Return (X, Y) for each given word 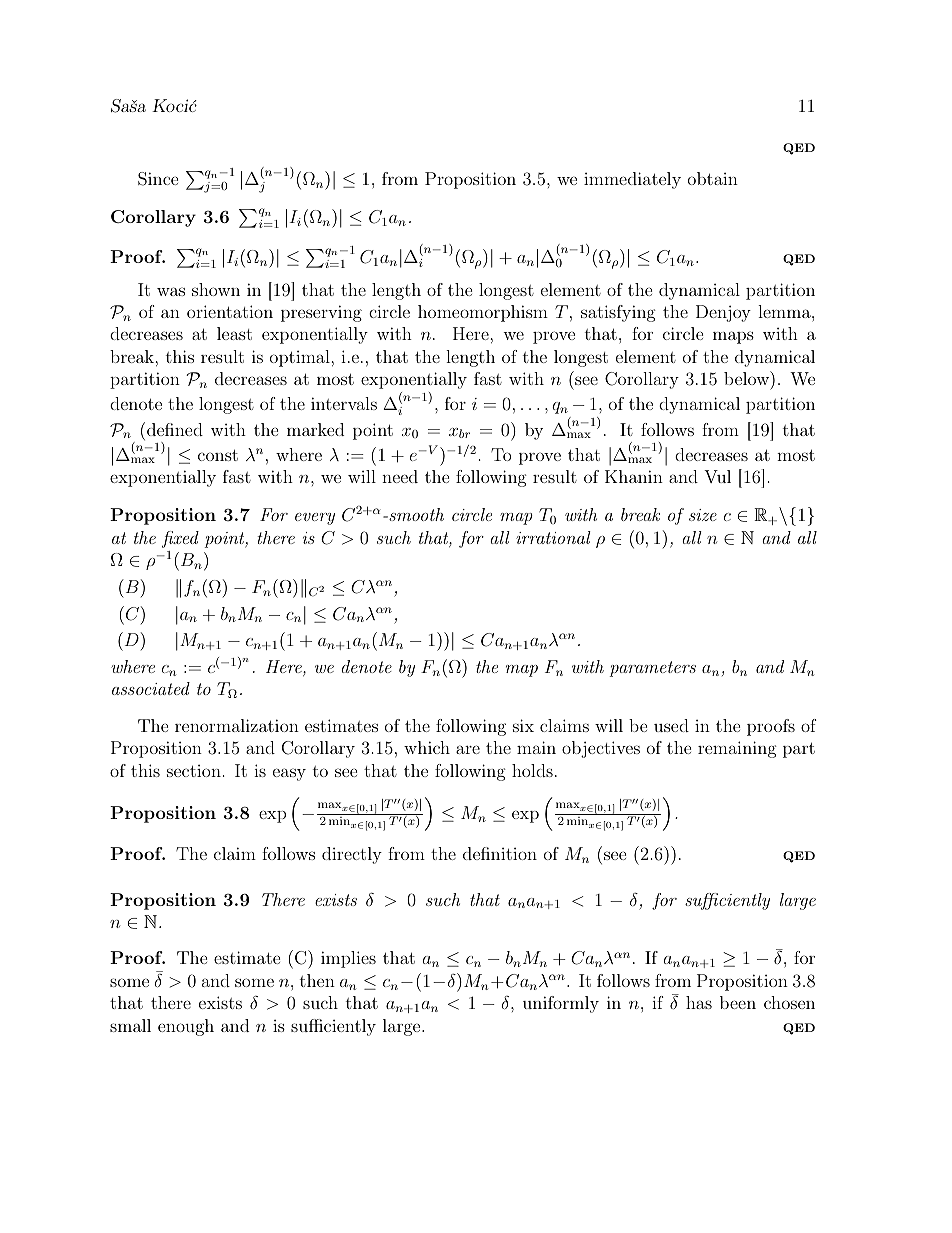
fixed (180, 539)
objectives (601, 749)
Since (158, 179)
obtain (713, 178)
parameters (653, 669)
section (194, 771)
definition (500, 853)
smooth (415, 514)
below (747, 378)
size (703, 515)
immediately (632, 180)
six (523, 725)
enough (186, 1027)
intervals (344, 403)
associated (151, 688)
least (234, 333)
